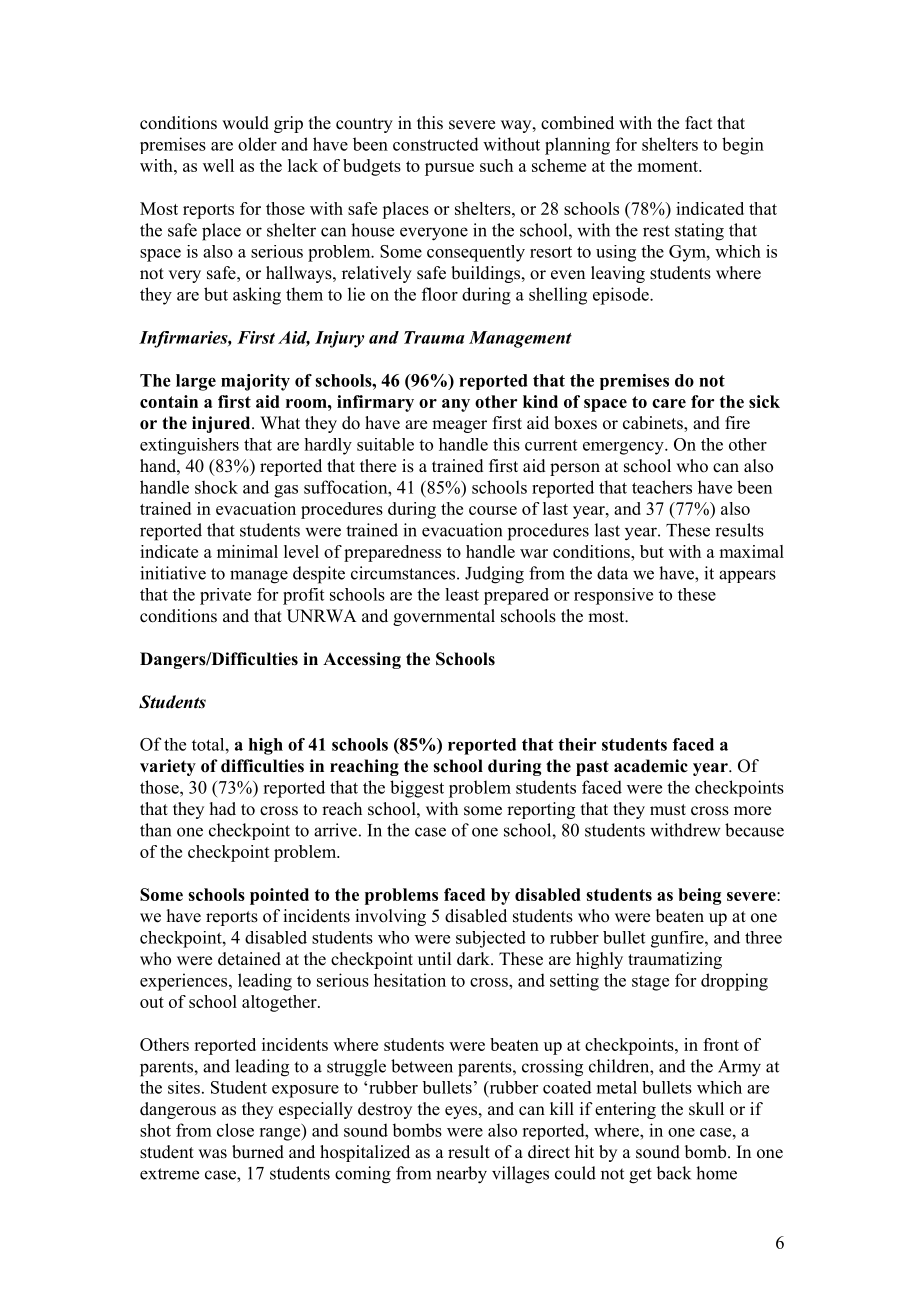  Describe the element at coordinates (613, 596) in the document. I see `responsive` at that location.
